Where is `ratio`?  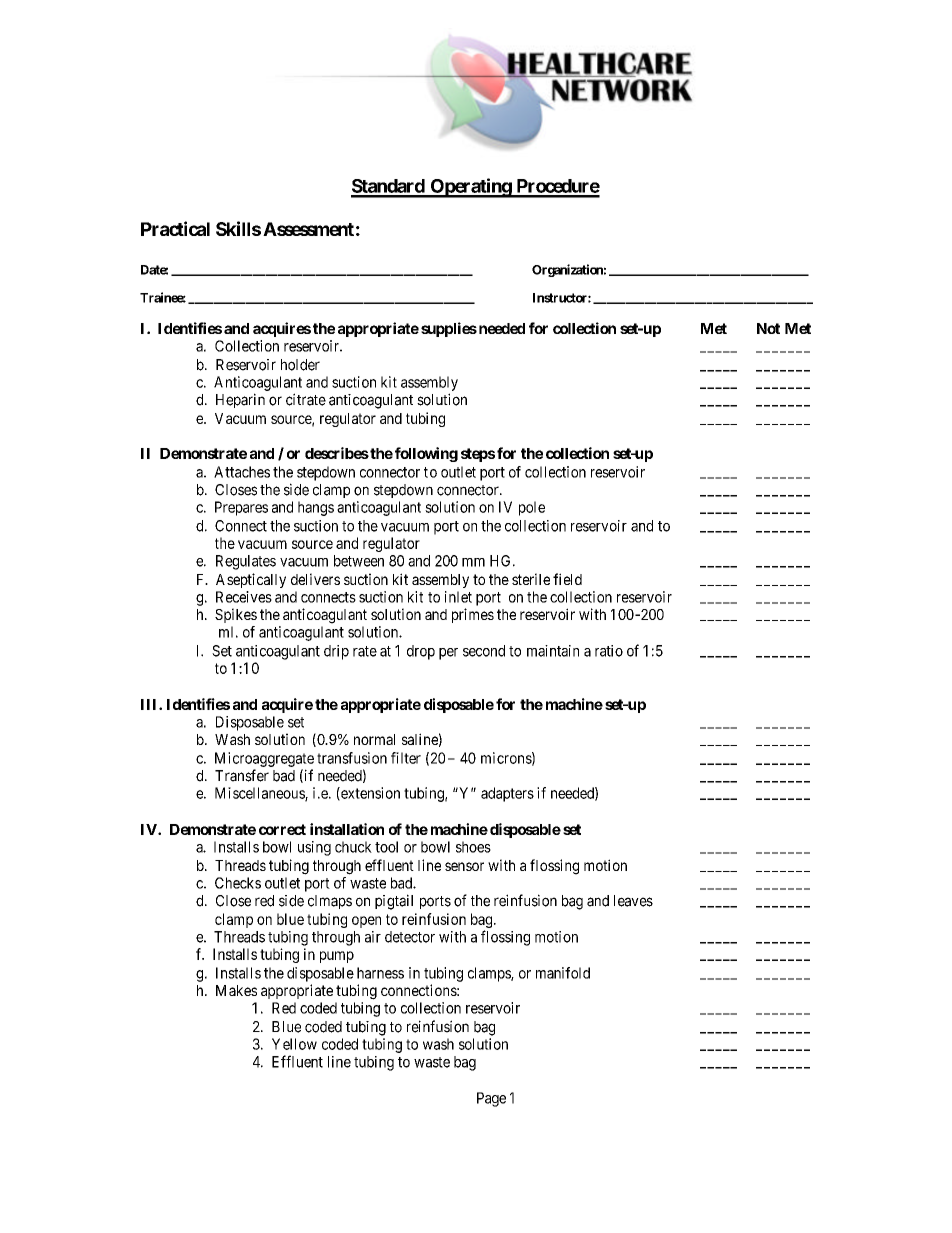
ratio is located at coordinates (609, 651).
